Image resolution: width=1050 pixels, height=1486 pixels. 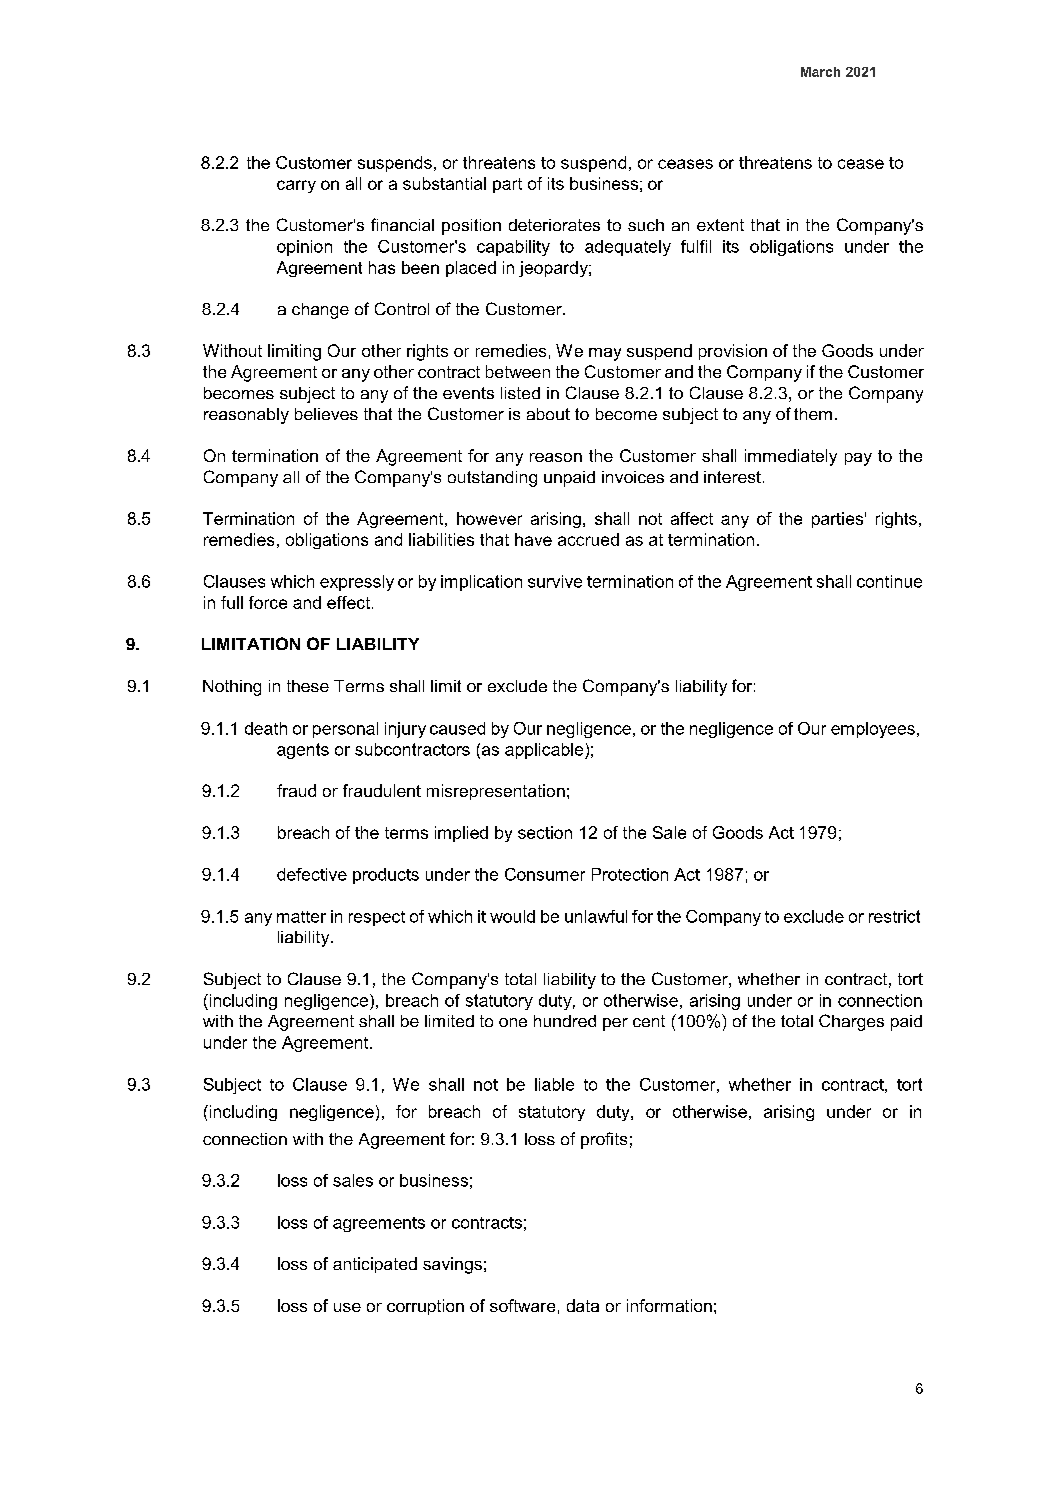 What do you see at coordinates (554, 225) in the page?
I see `deteriorates` at bounding box center [554, 225].
